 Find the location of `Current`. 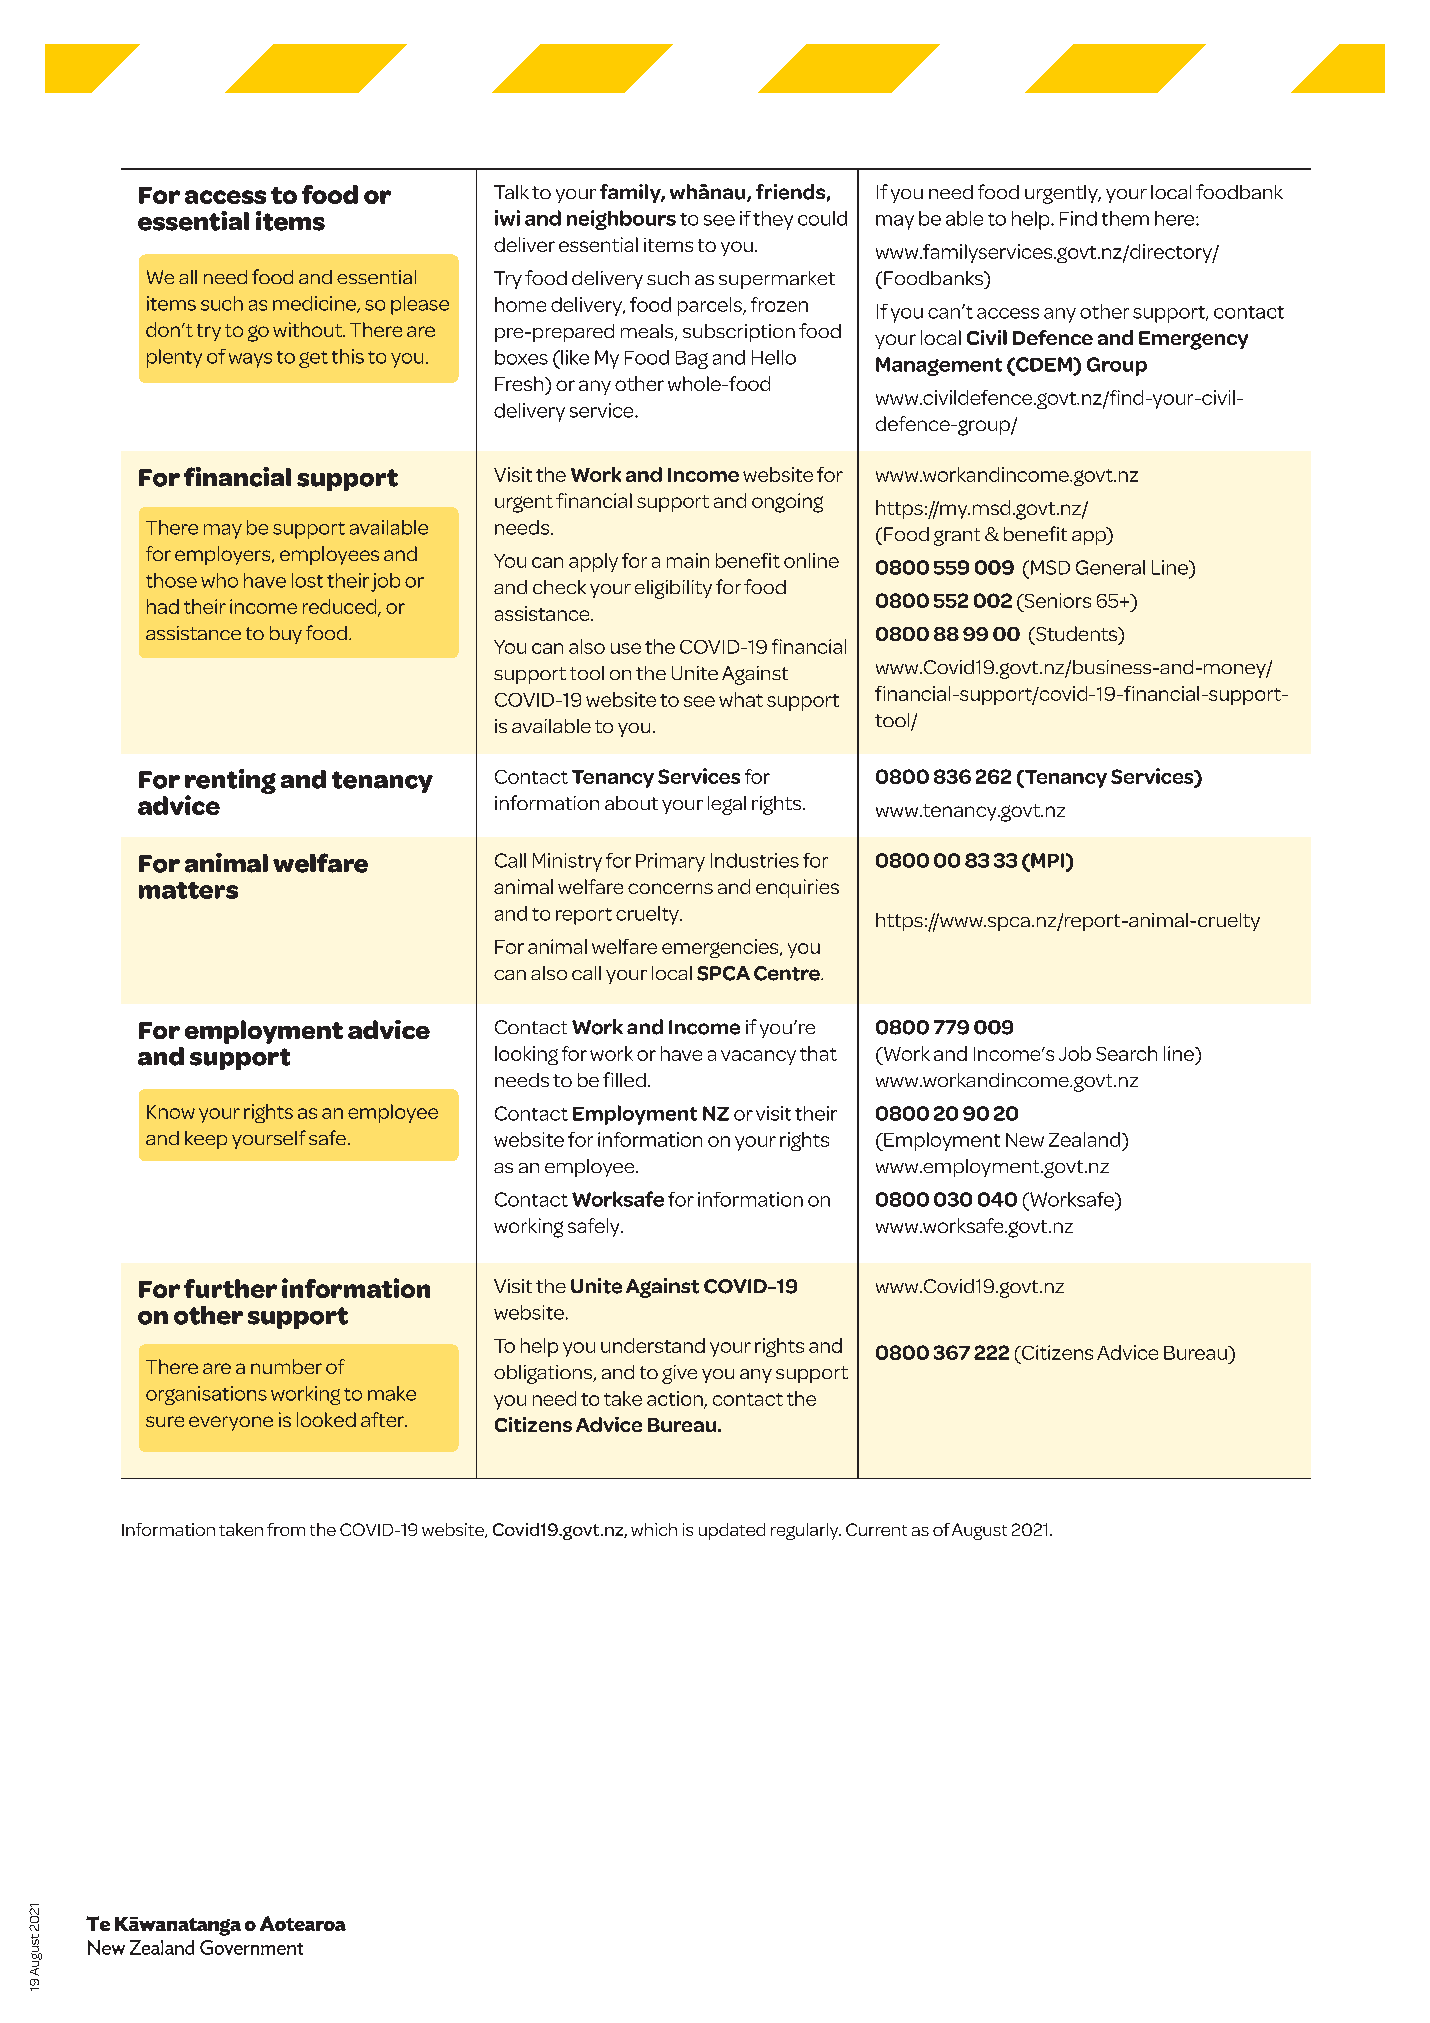

Current is located at coordinates (876, 1529).
